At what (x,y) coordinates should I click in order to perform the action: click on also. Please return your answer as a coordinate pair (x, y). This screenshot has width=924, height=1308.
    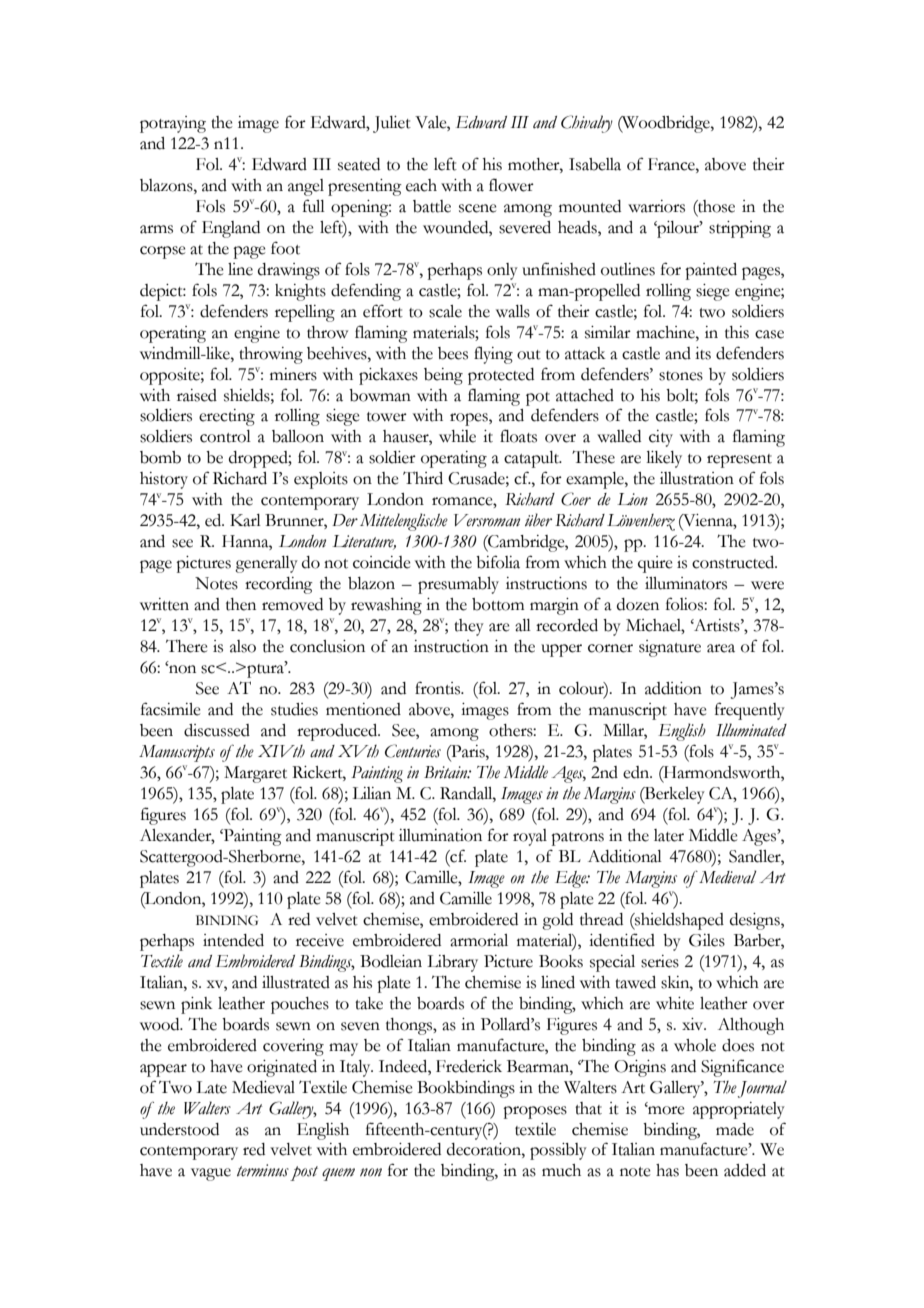
    Looking at the image, I should click on (243, 646).
